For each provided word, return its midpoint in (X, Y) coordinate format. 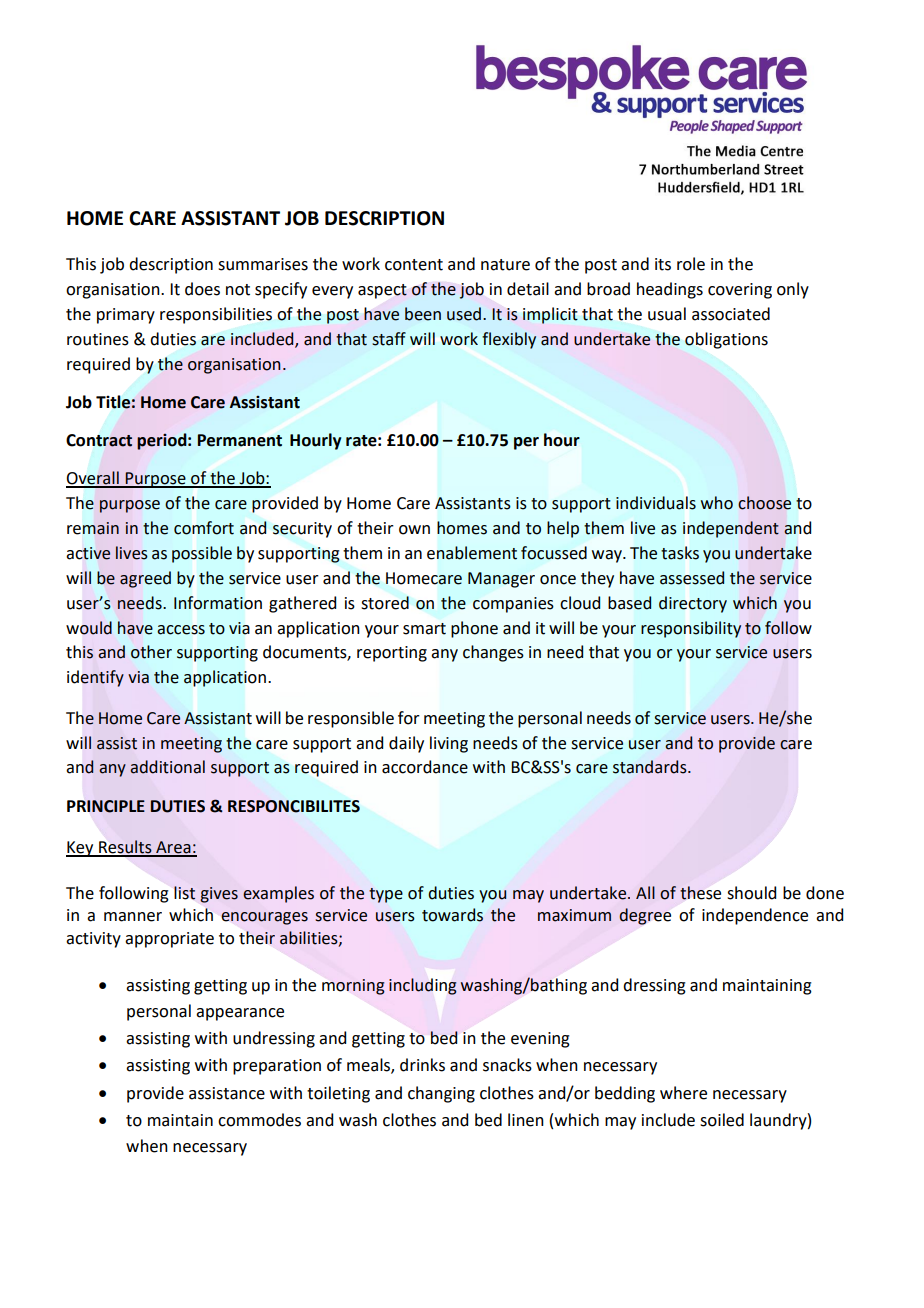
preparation (277, 1067)
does (202, 289)
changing (441, 1094)
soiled (722, 1120)
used (465, 314)
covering (740, 291)
